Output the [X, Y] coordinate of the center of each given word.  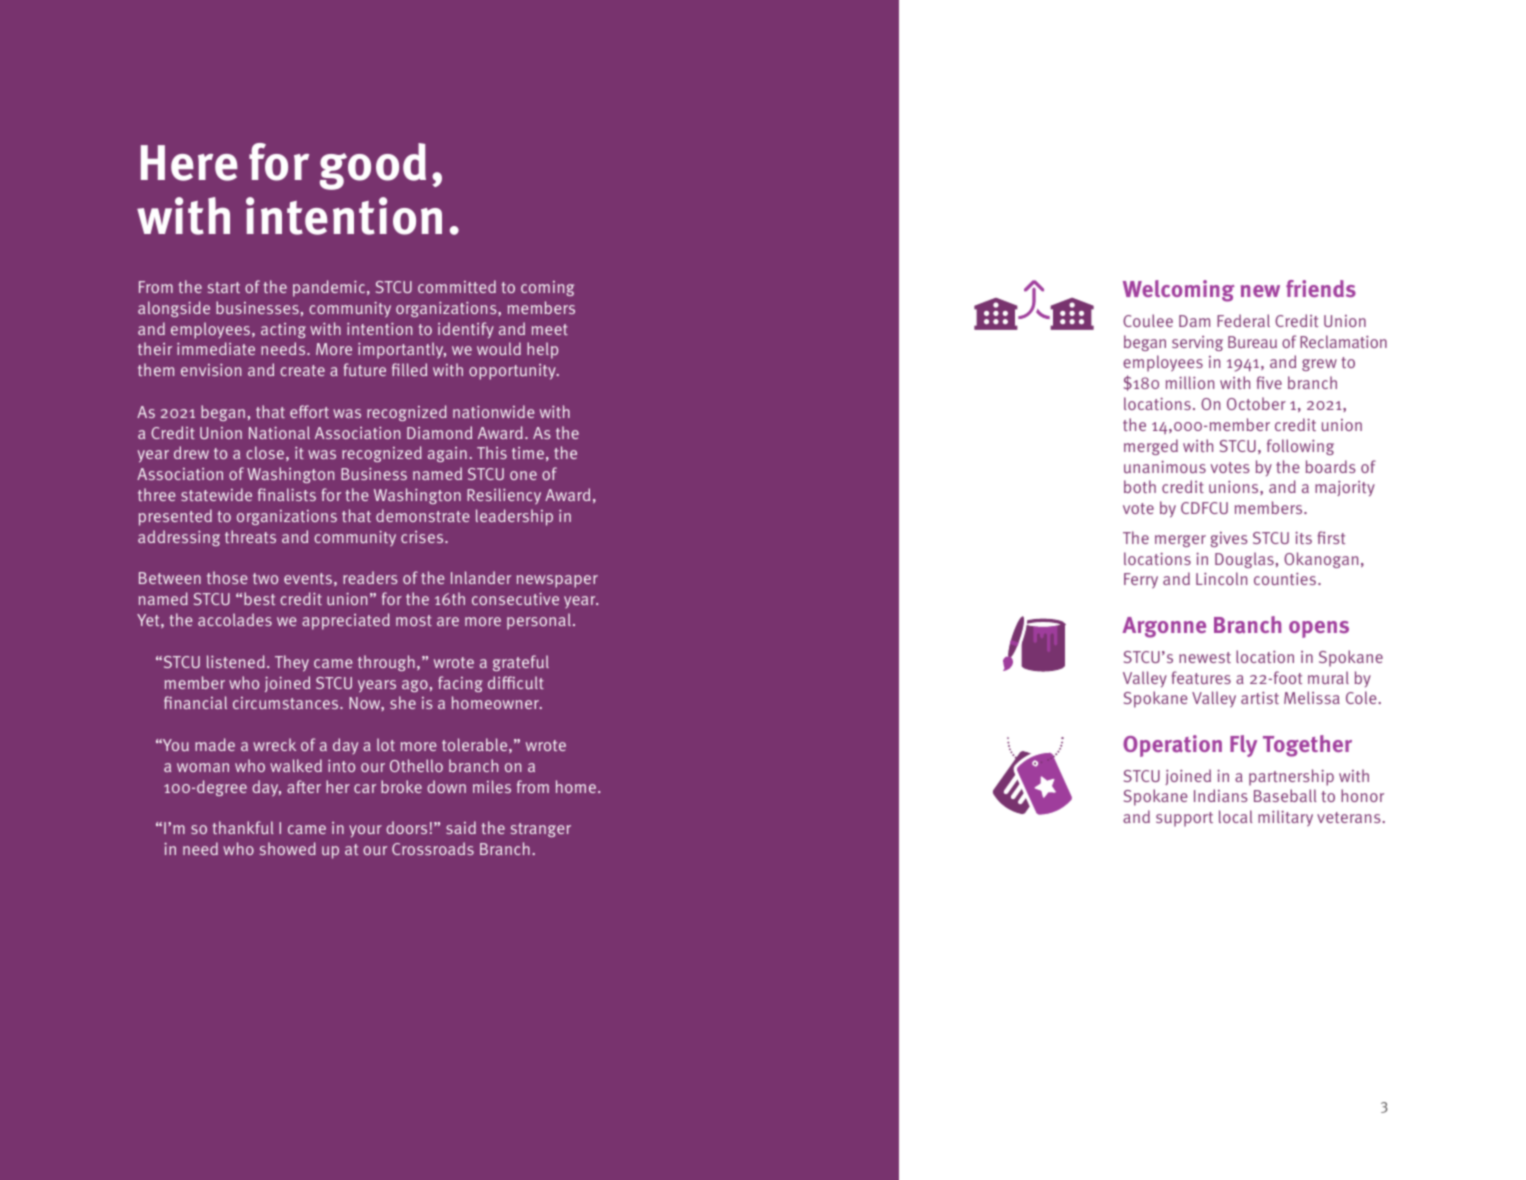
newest [1205, 657]
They [292, 663]
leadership [514, 517]
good [373, 166]
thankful [243, 827]
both [1140, 486]
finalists [287, 494]
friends [1321, 288]
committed [457, 286]
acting [283, 330]
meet [550, 329]
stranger [541, 830]
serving [1197, 343]
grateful [521, 663]
